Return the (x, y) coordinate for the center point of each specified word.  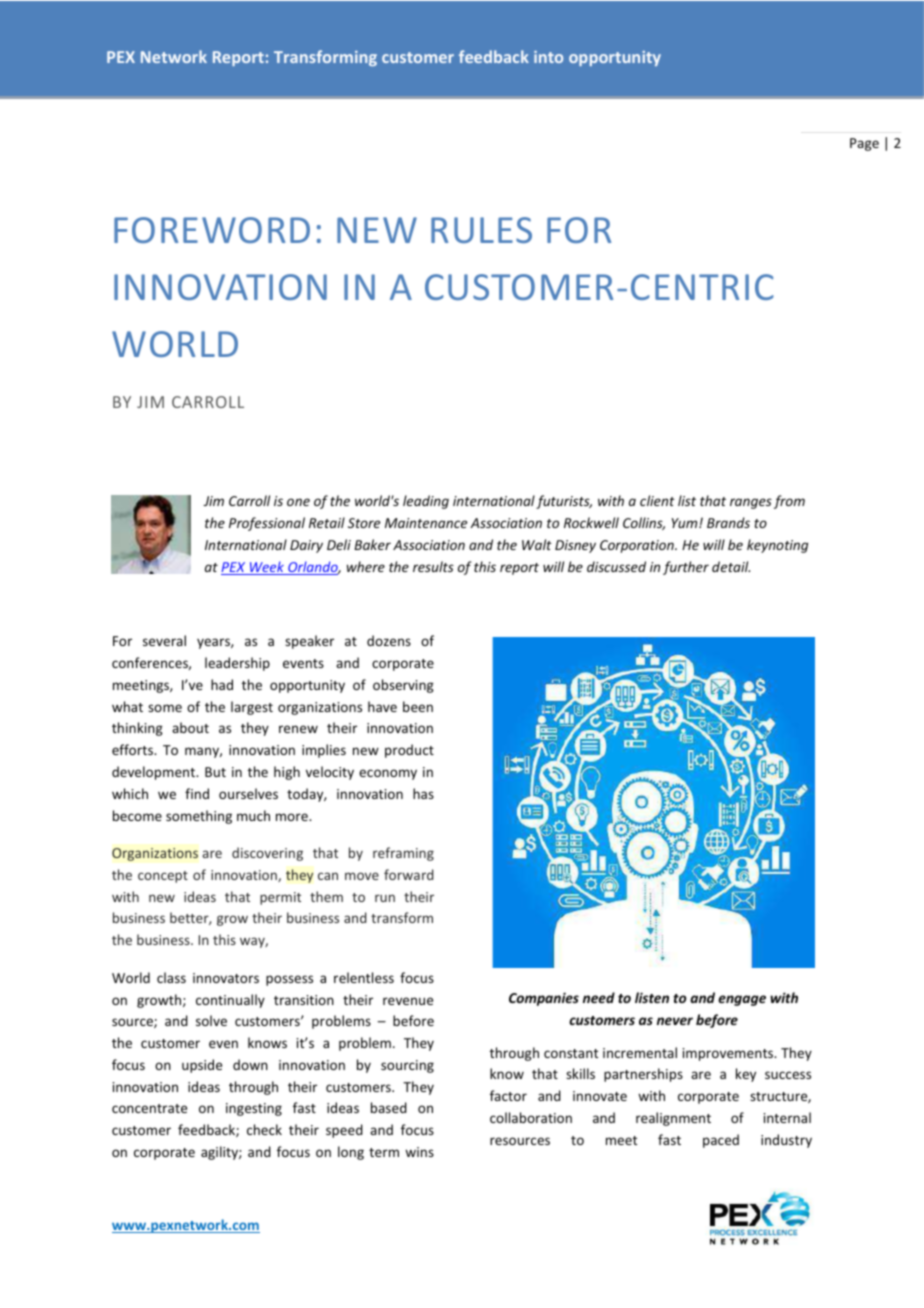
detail (731, 566)
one (298, 502)
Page (864, 144)
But (215, 772)
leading (426, 502)
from (789, 502)
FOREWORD (212, 230)
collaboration (531, 1117)
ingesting (254, 1109)
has (423, 793)
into (548, 57)
